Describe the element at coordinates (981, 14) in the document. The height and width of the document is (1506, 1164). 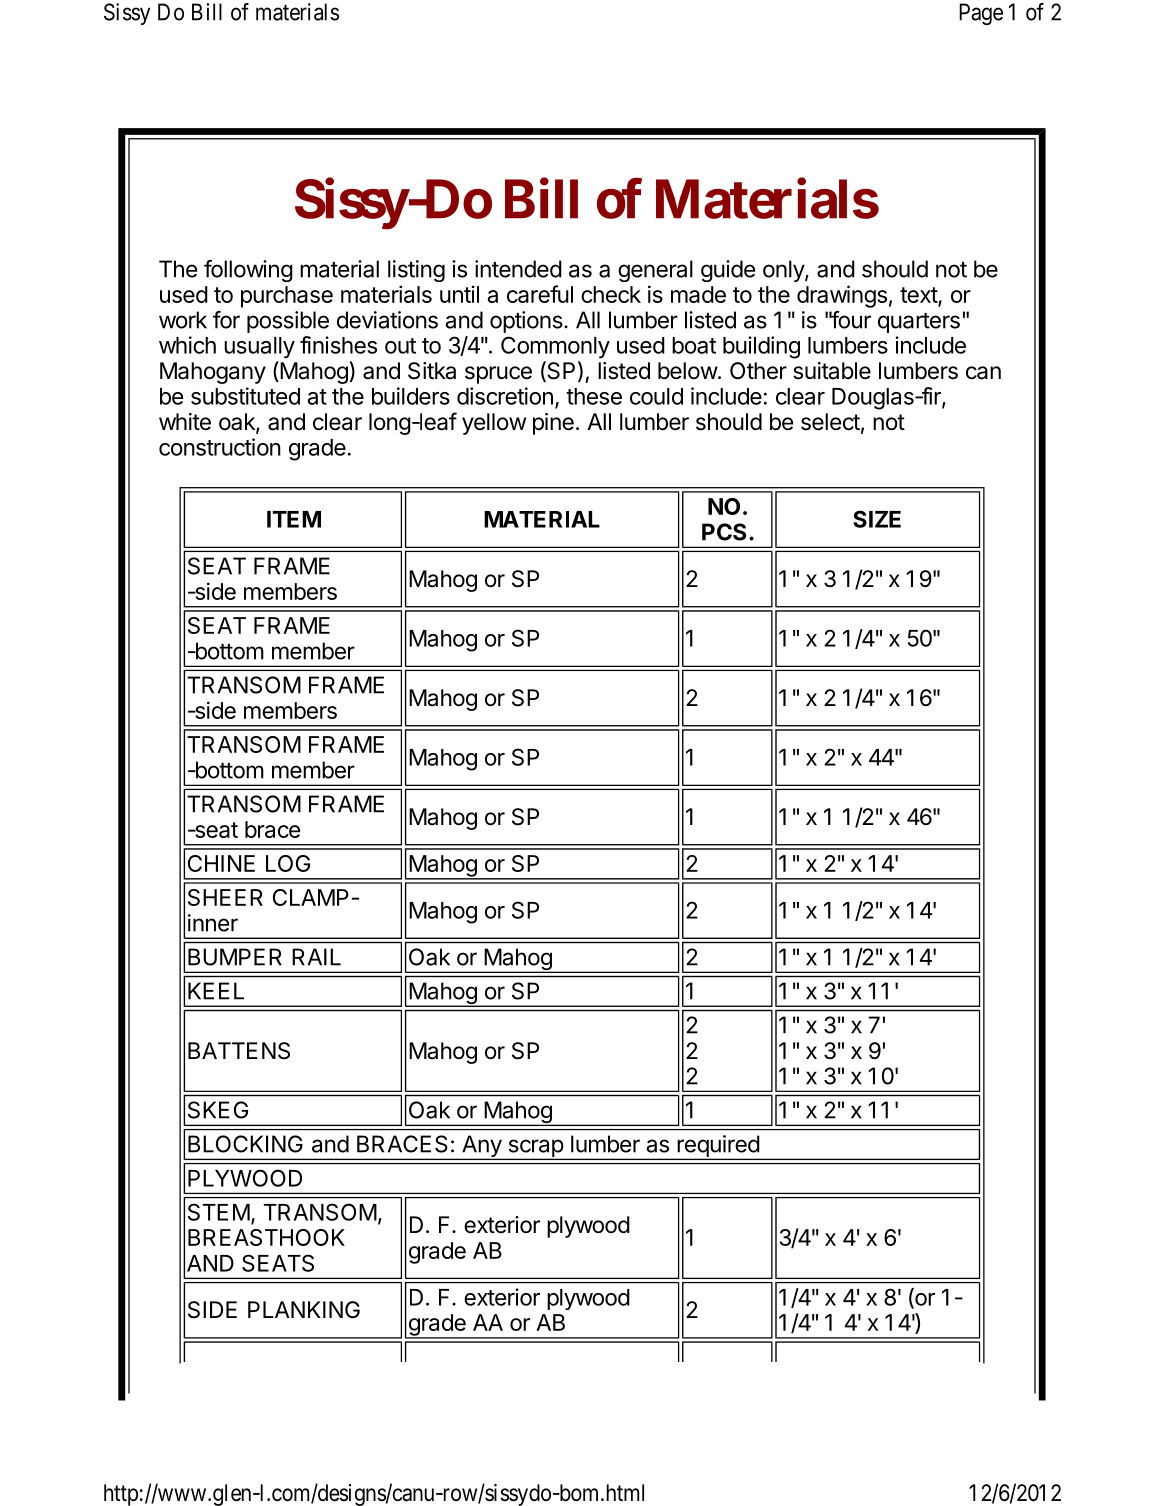
I see `Page` at that location.
